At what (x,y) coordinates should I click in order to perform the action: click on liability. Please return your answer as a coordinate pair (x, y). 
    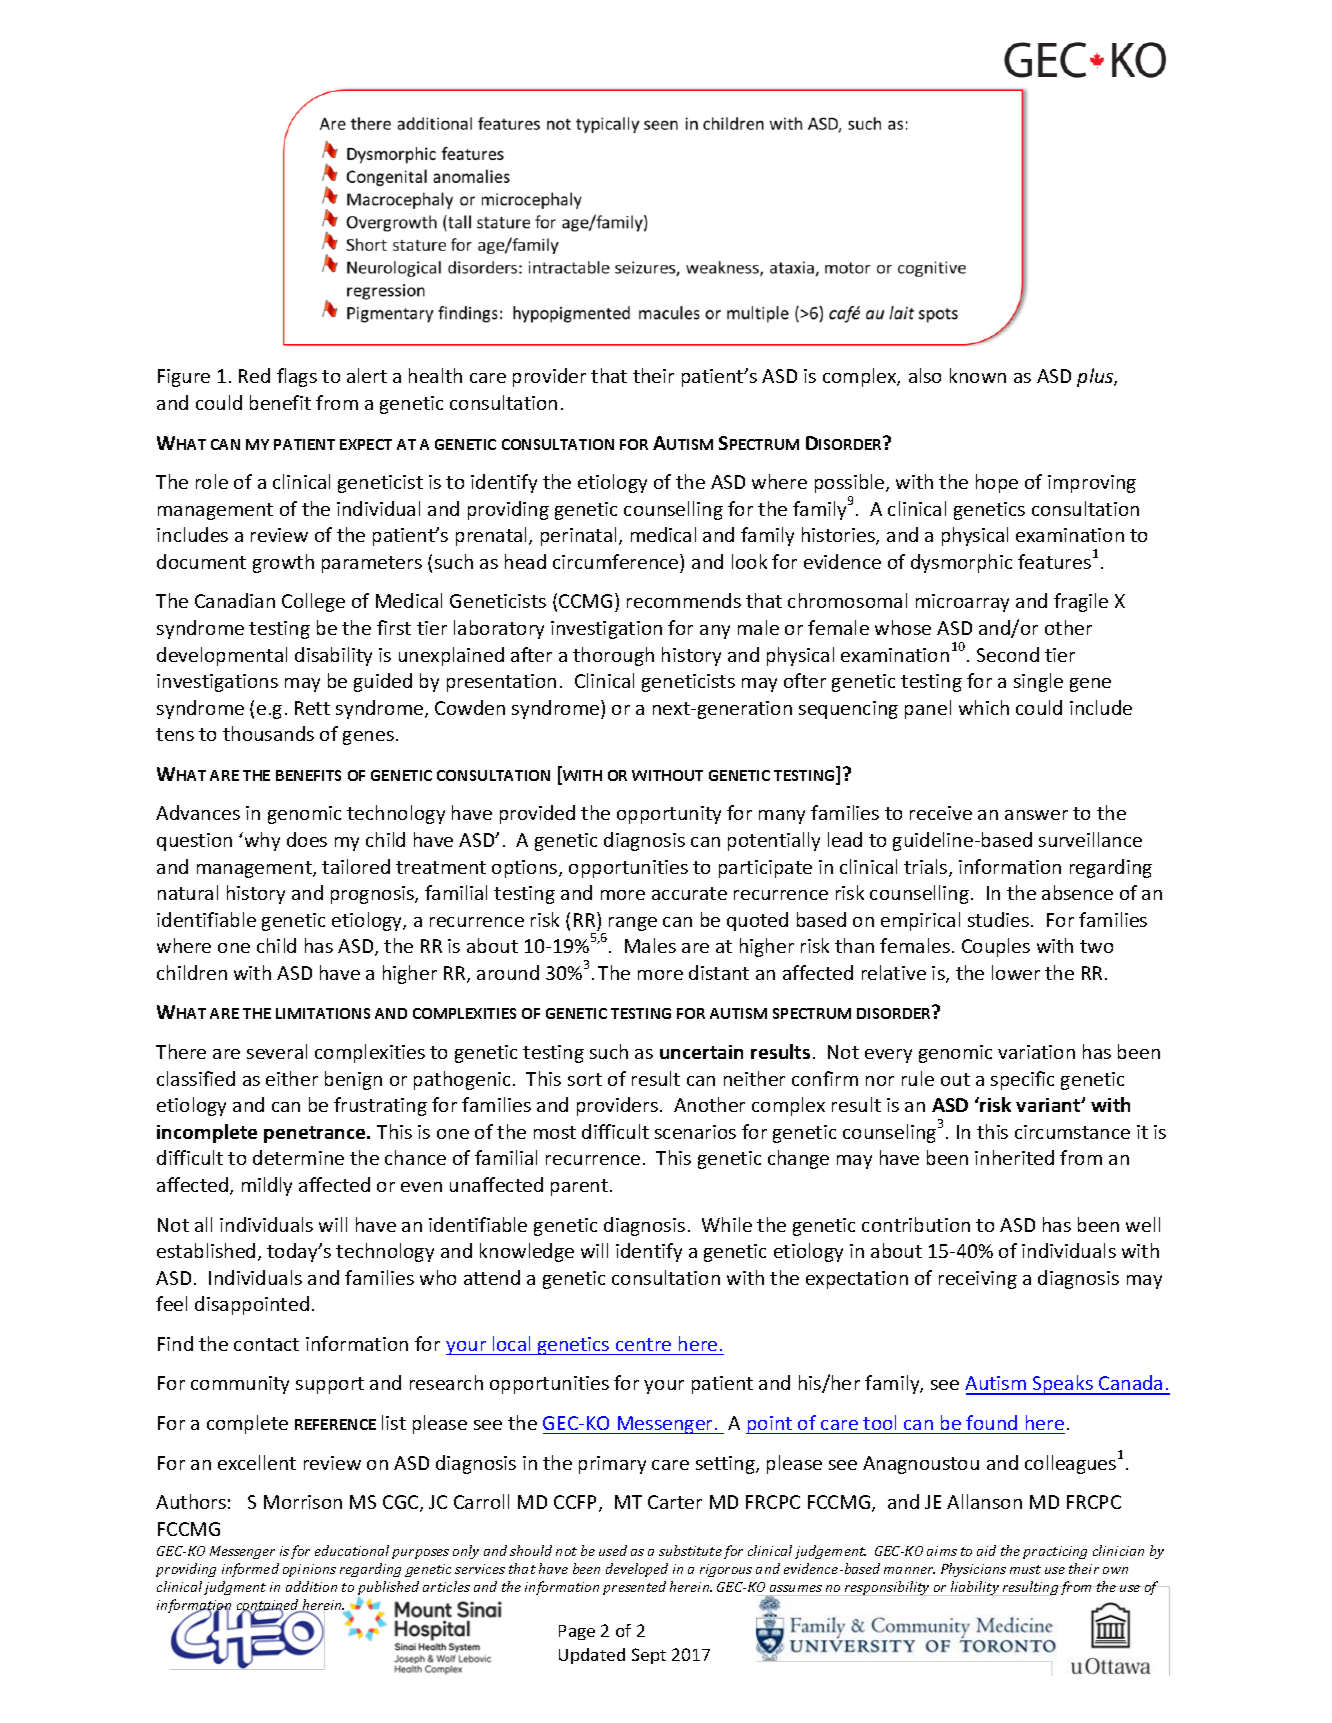
    Looking at the image, I should click on (975, 1588).
